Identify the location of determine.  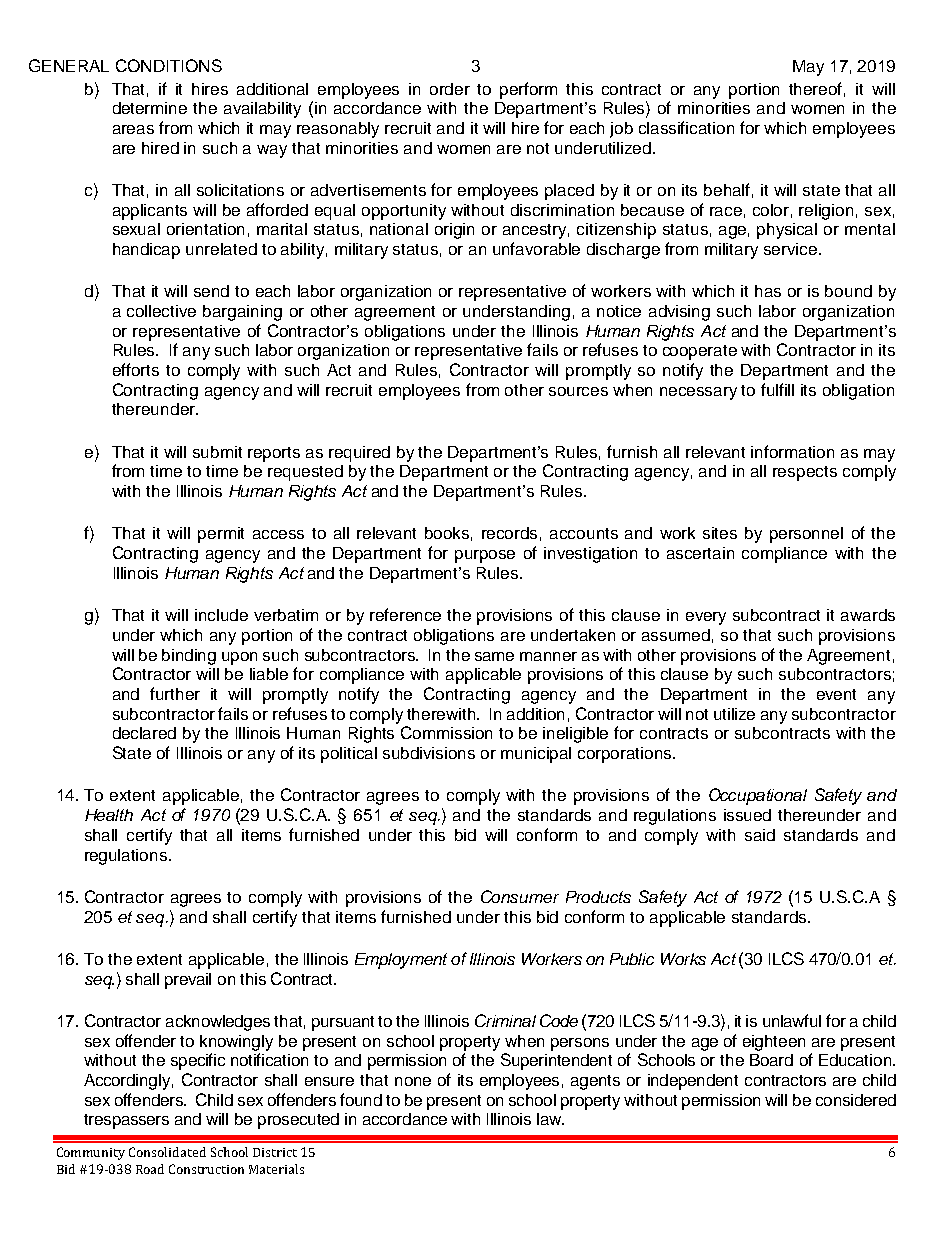
(150, 108).
